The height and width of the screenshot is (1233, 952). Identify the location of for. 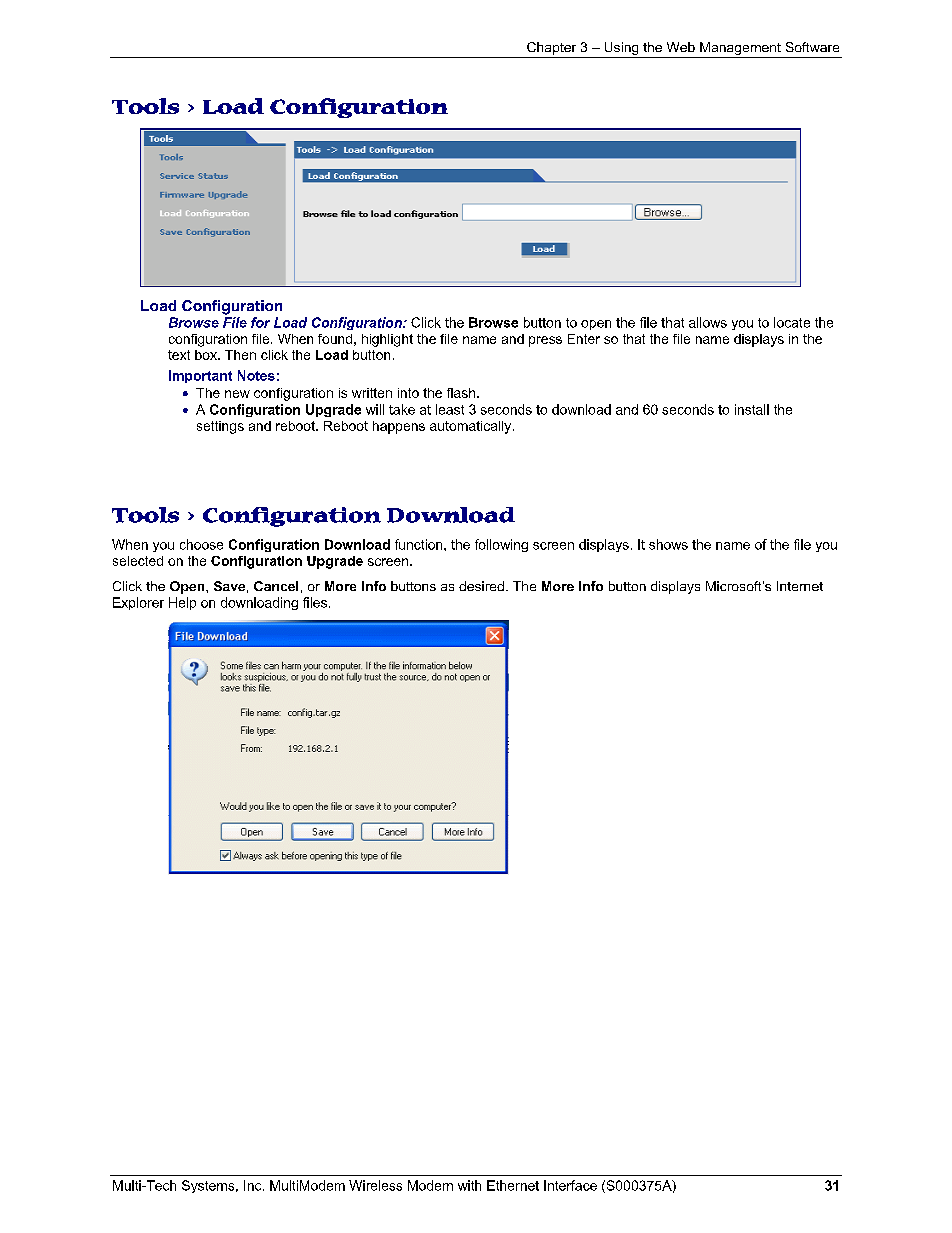
(260, 322).
